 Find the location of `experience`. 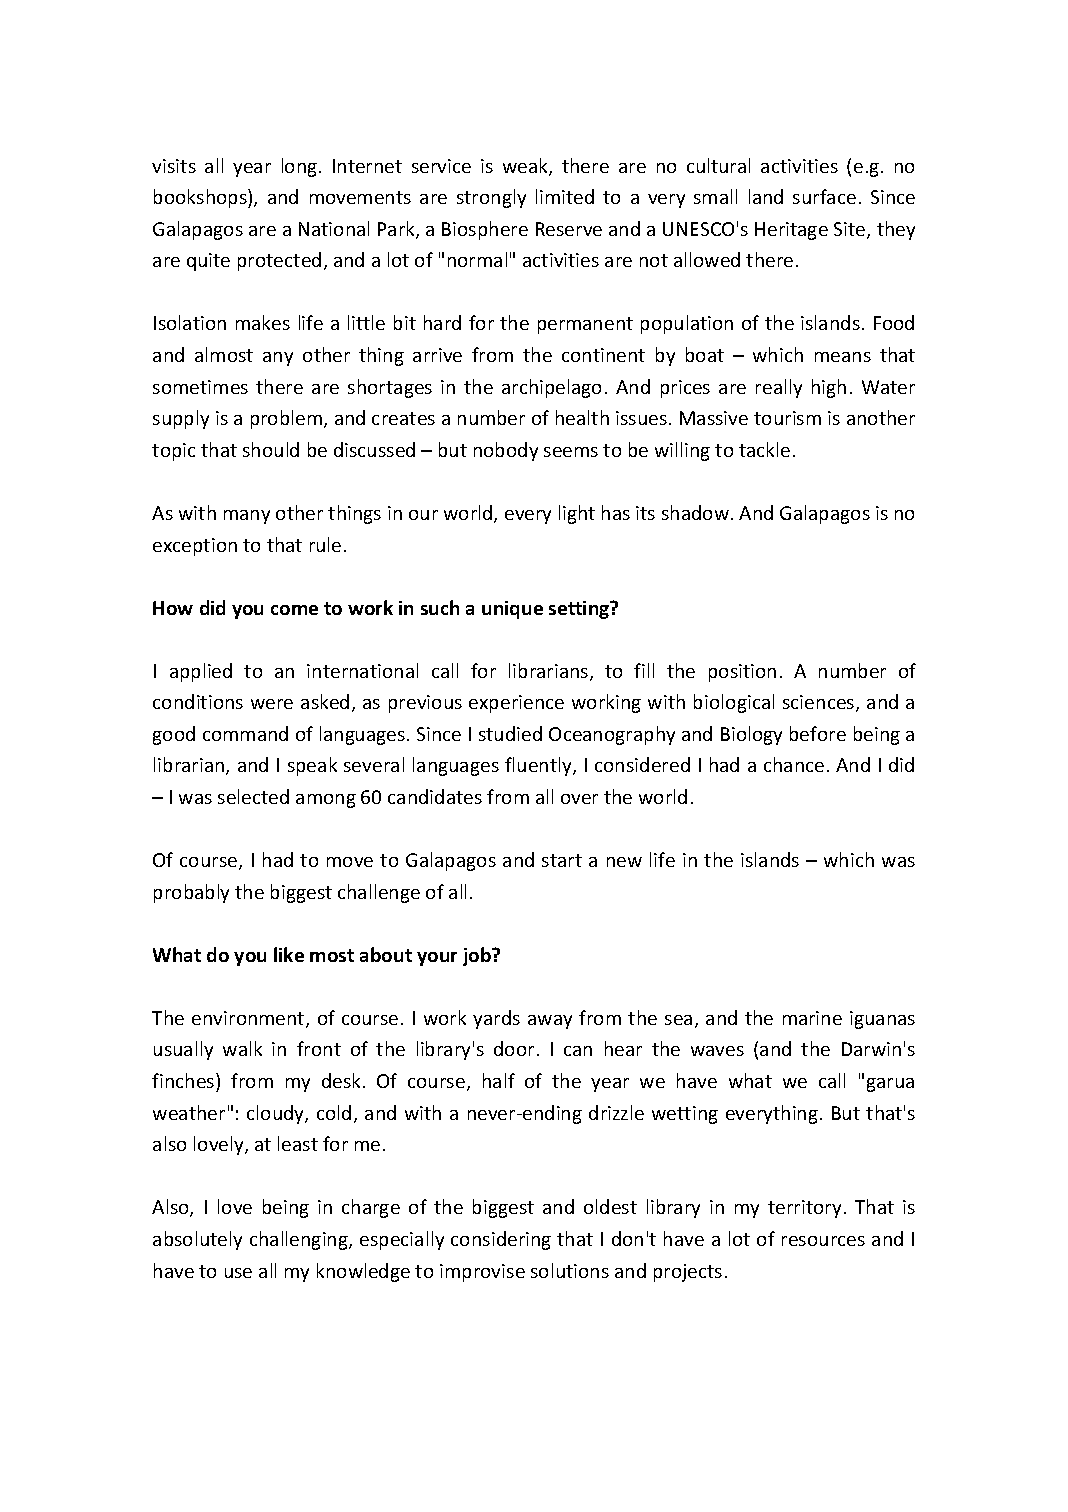

experience is located at coordinates (516, 704).
